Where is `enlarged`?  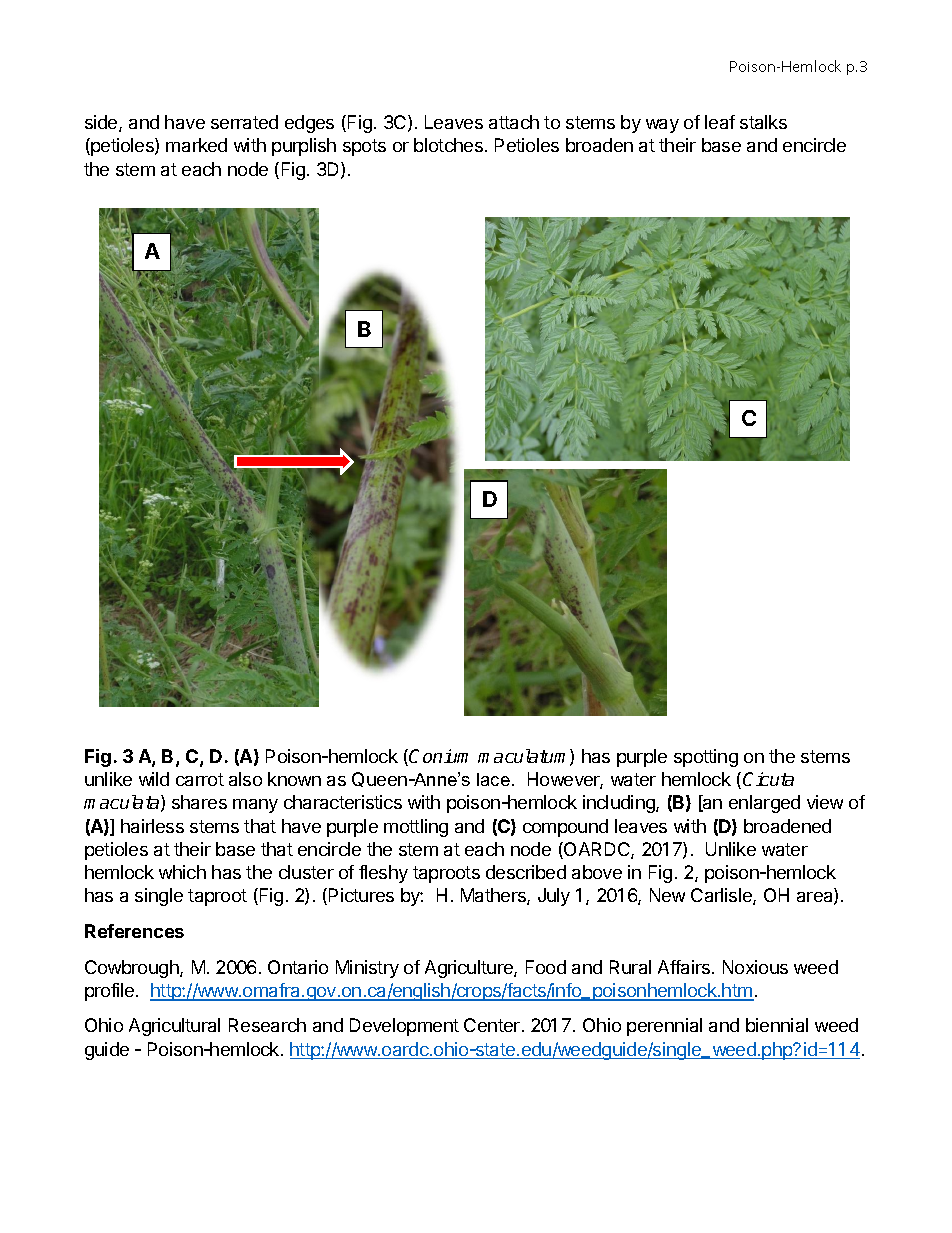
enlarged is located at coordinates (764, 804).
